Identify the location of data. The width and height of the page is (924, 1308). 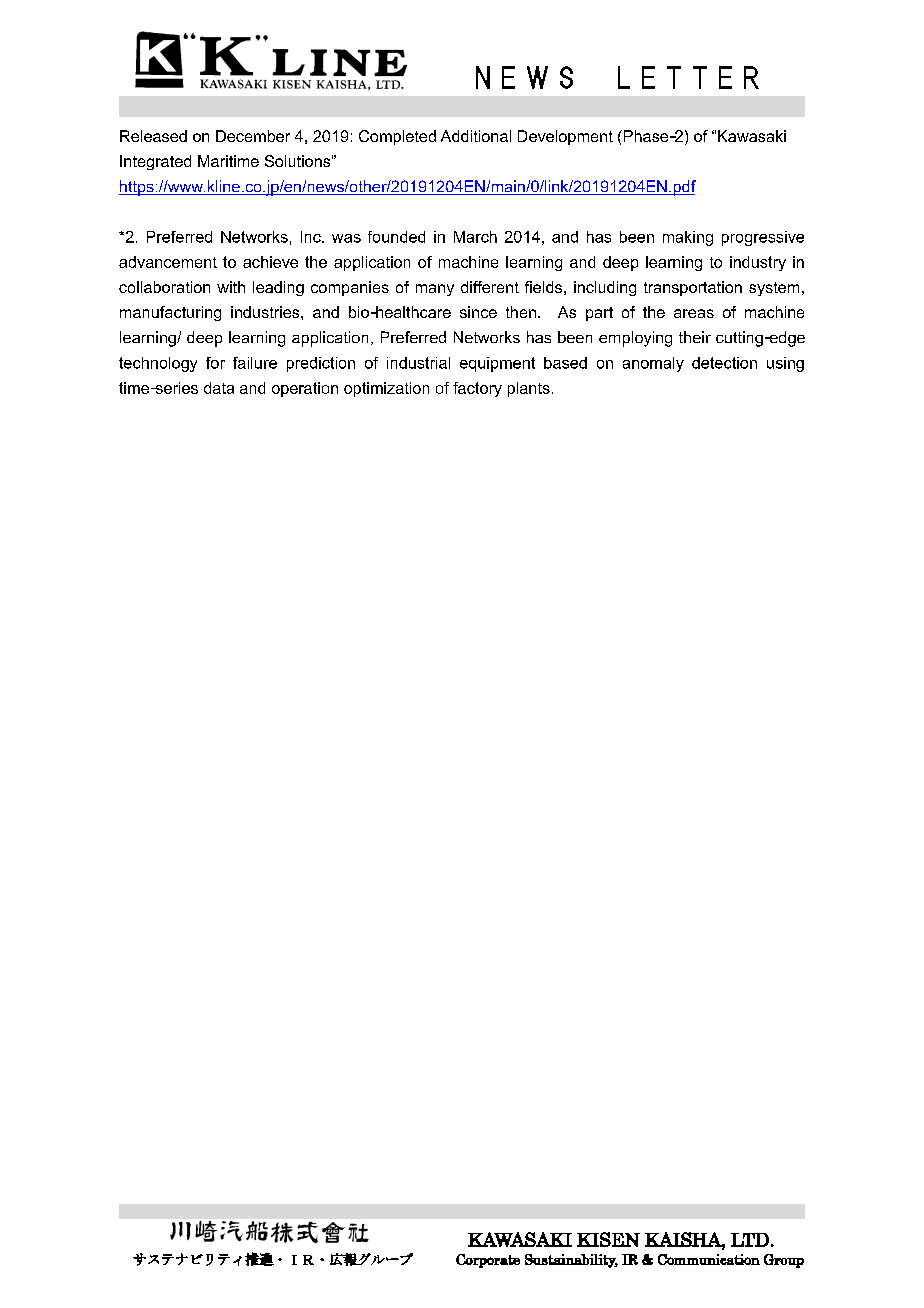
(219, 388).
